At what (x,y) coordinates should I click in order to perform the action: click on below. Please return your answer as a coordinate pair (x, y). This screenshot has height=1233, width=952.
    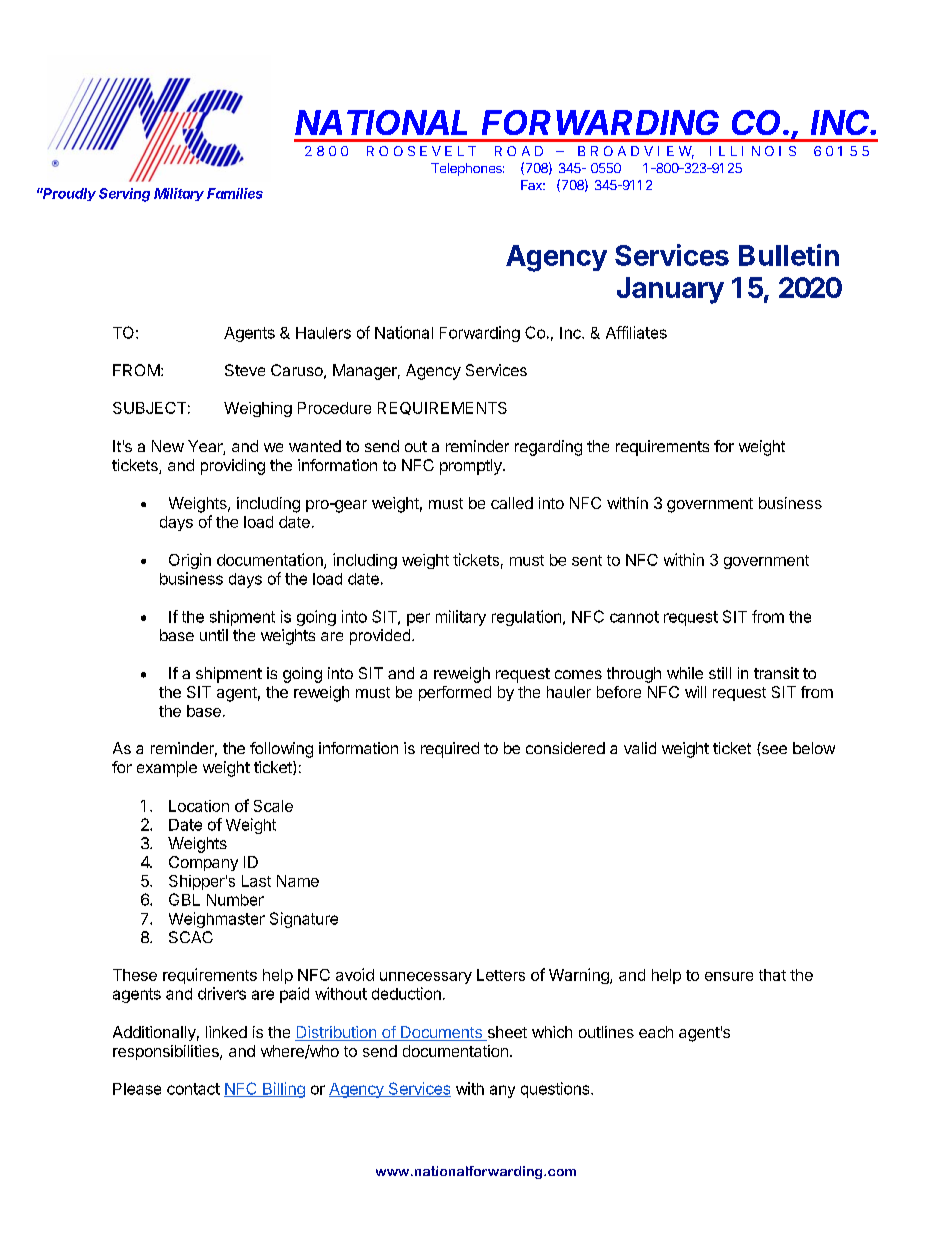
    Looking at the image, I should click on (814, 748).
